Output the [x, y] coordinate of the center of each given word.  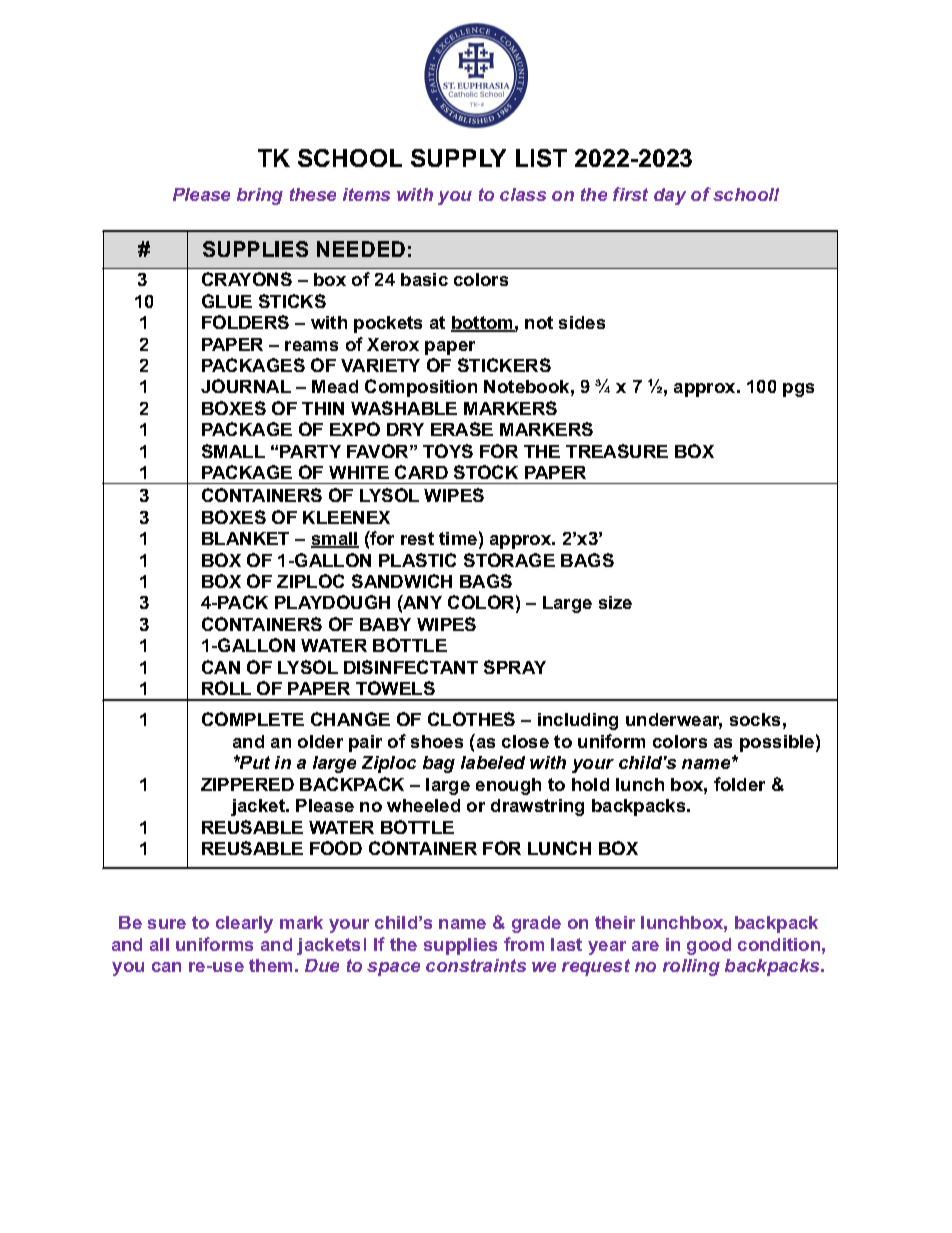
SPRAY [515, 667]
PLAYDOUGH [332, 602]
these [313, 194]
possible [777, 743]
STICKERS [504, 365]
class [523, 194]
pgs [798, 390]
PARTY [310, 451]
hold [590, 784]
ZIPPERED [247, 784]
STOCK [486, 472]
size [615, 602]
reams [311, 346]
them [270, 965]
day [670, 196]
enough [508, 786]
